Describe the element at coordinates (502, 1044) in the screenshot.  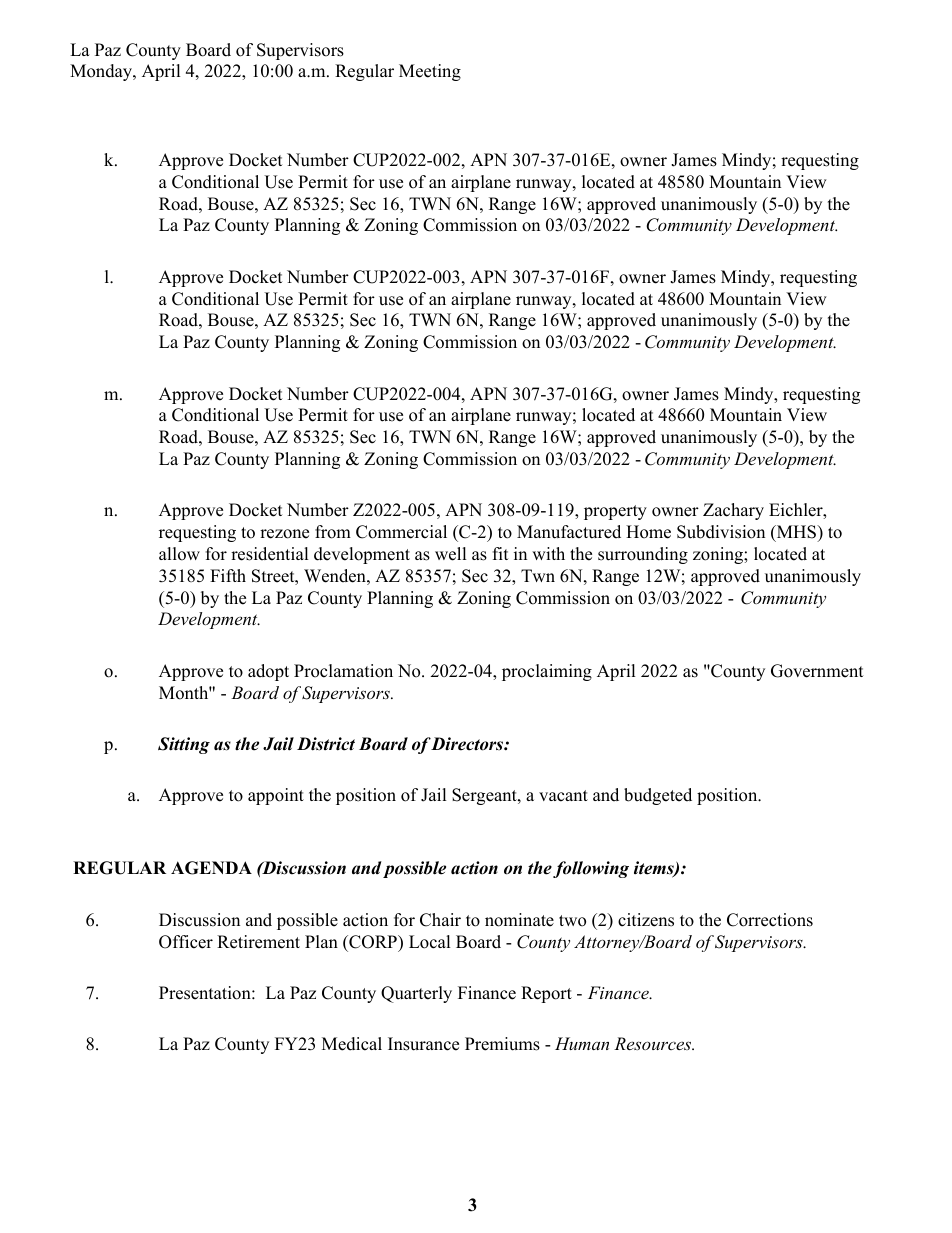
I see `Premiums` at that location.
